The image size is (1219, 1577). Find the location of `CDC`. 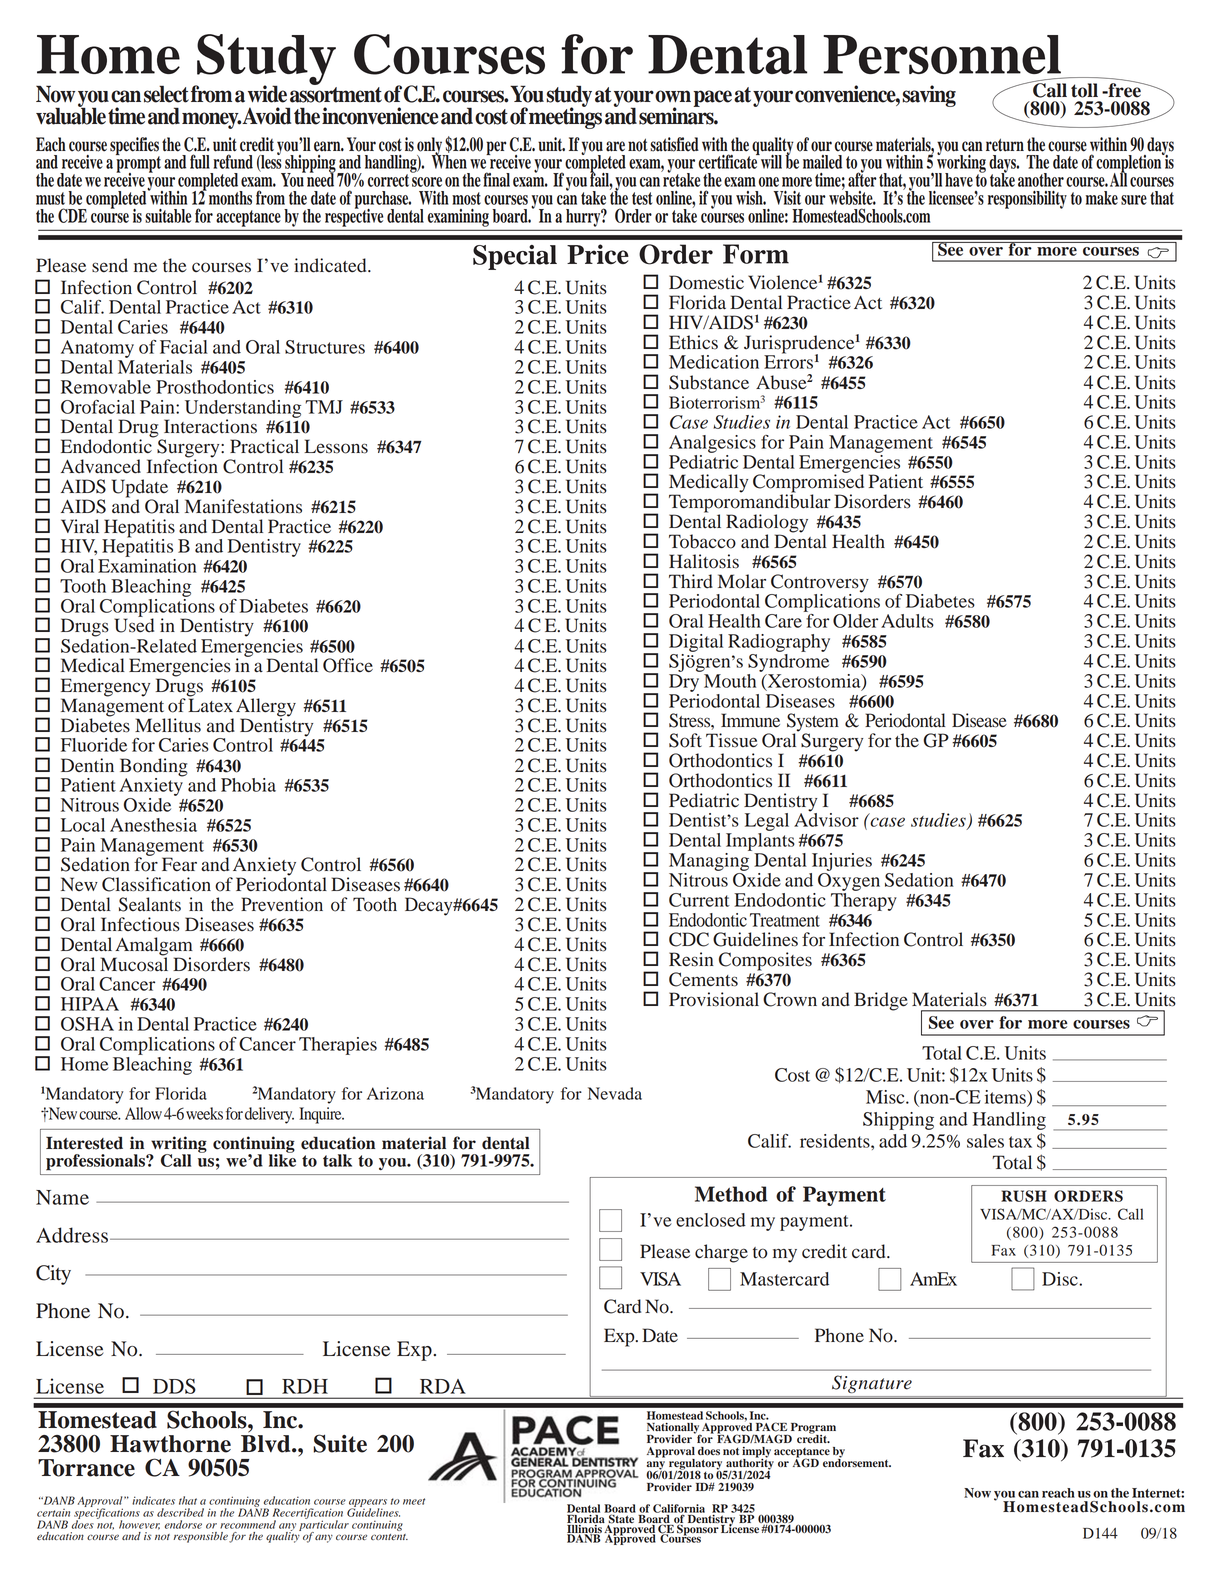

CDC is located at coordinates (689, 939).
